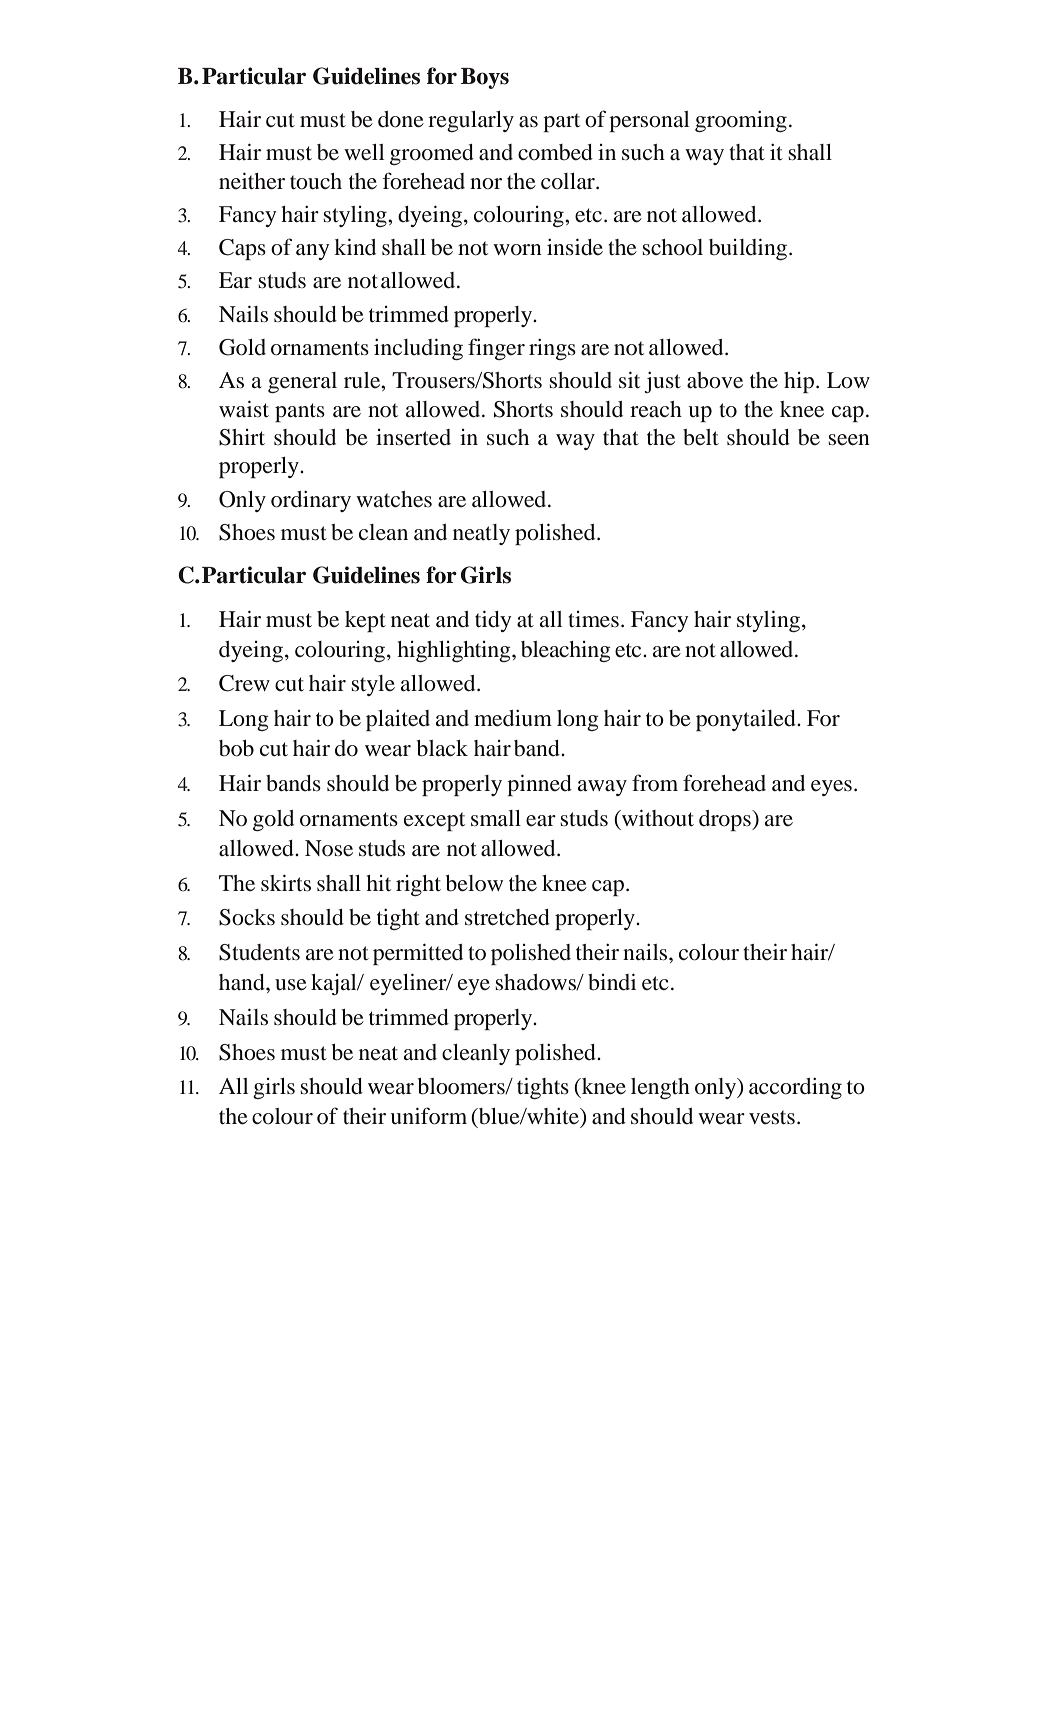  What do you see at coordinates (329, 848) in the document?
I see `Nose` at bounding box center [329, 848].
